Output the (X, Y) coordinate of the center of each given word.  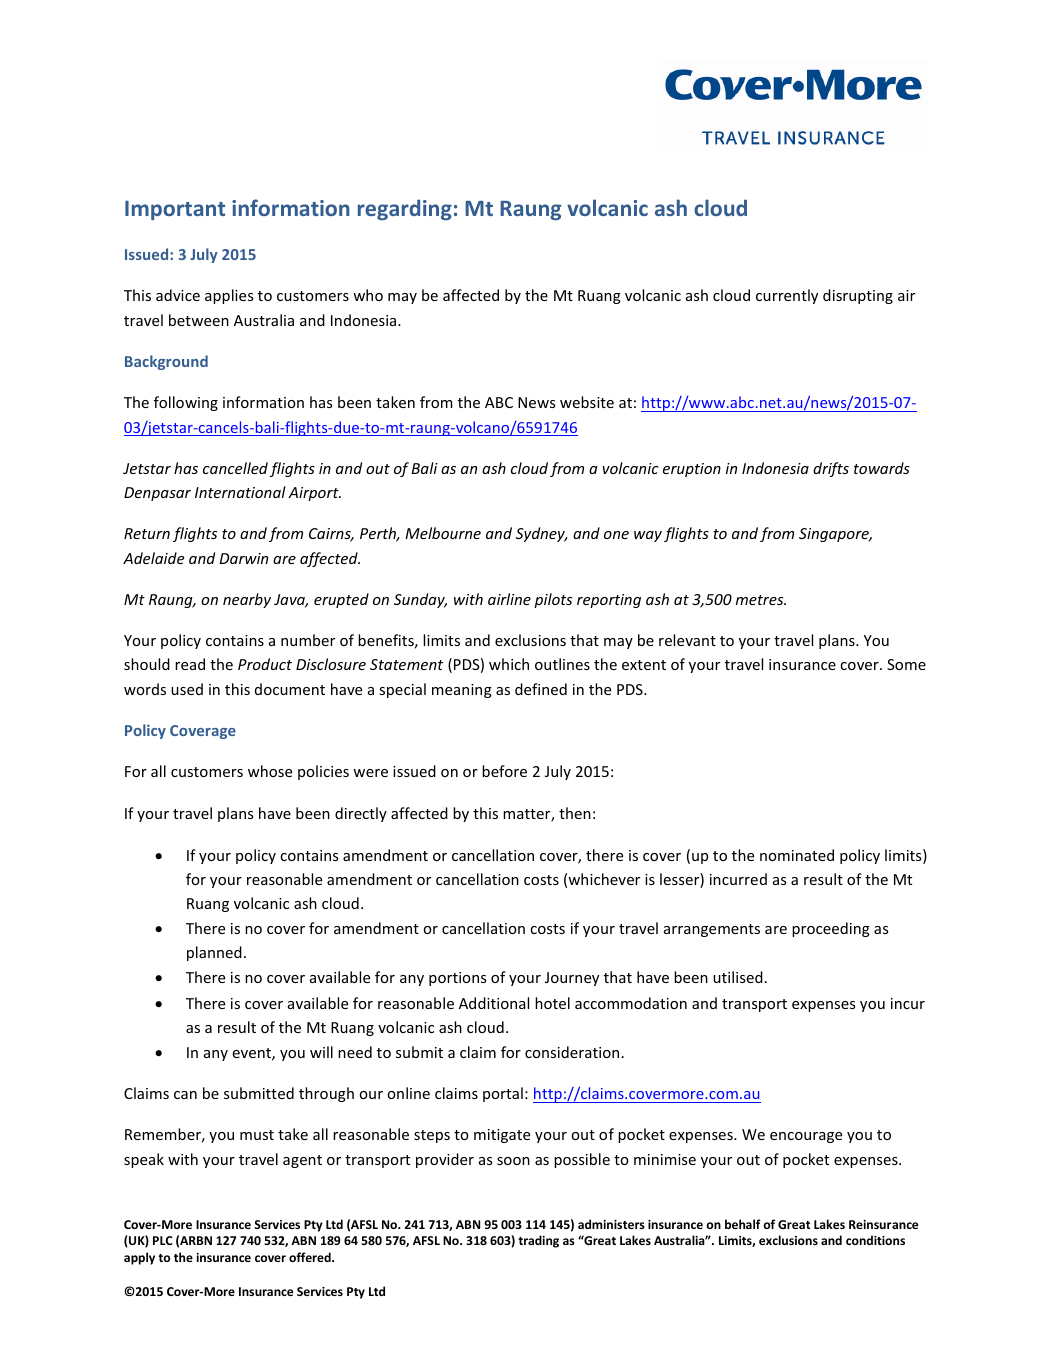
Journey (572, 979)
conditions (875, 1240)
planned (214, 953)
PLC (163, 1240)
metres (761, 600)
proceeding (831, 929)
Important (175, 210)
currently (787, 296)
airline (509, 599)
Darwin (244, 558)
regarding (405, 209)
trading (538, 1241)
